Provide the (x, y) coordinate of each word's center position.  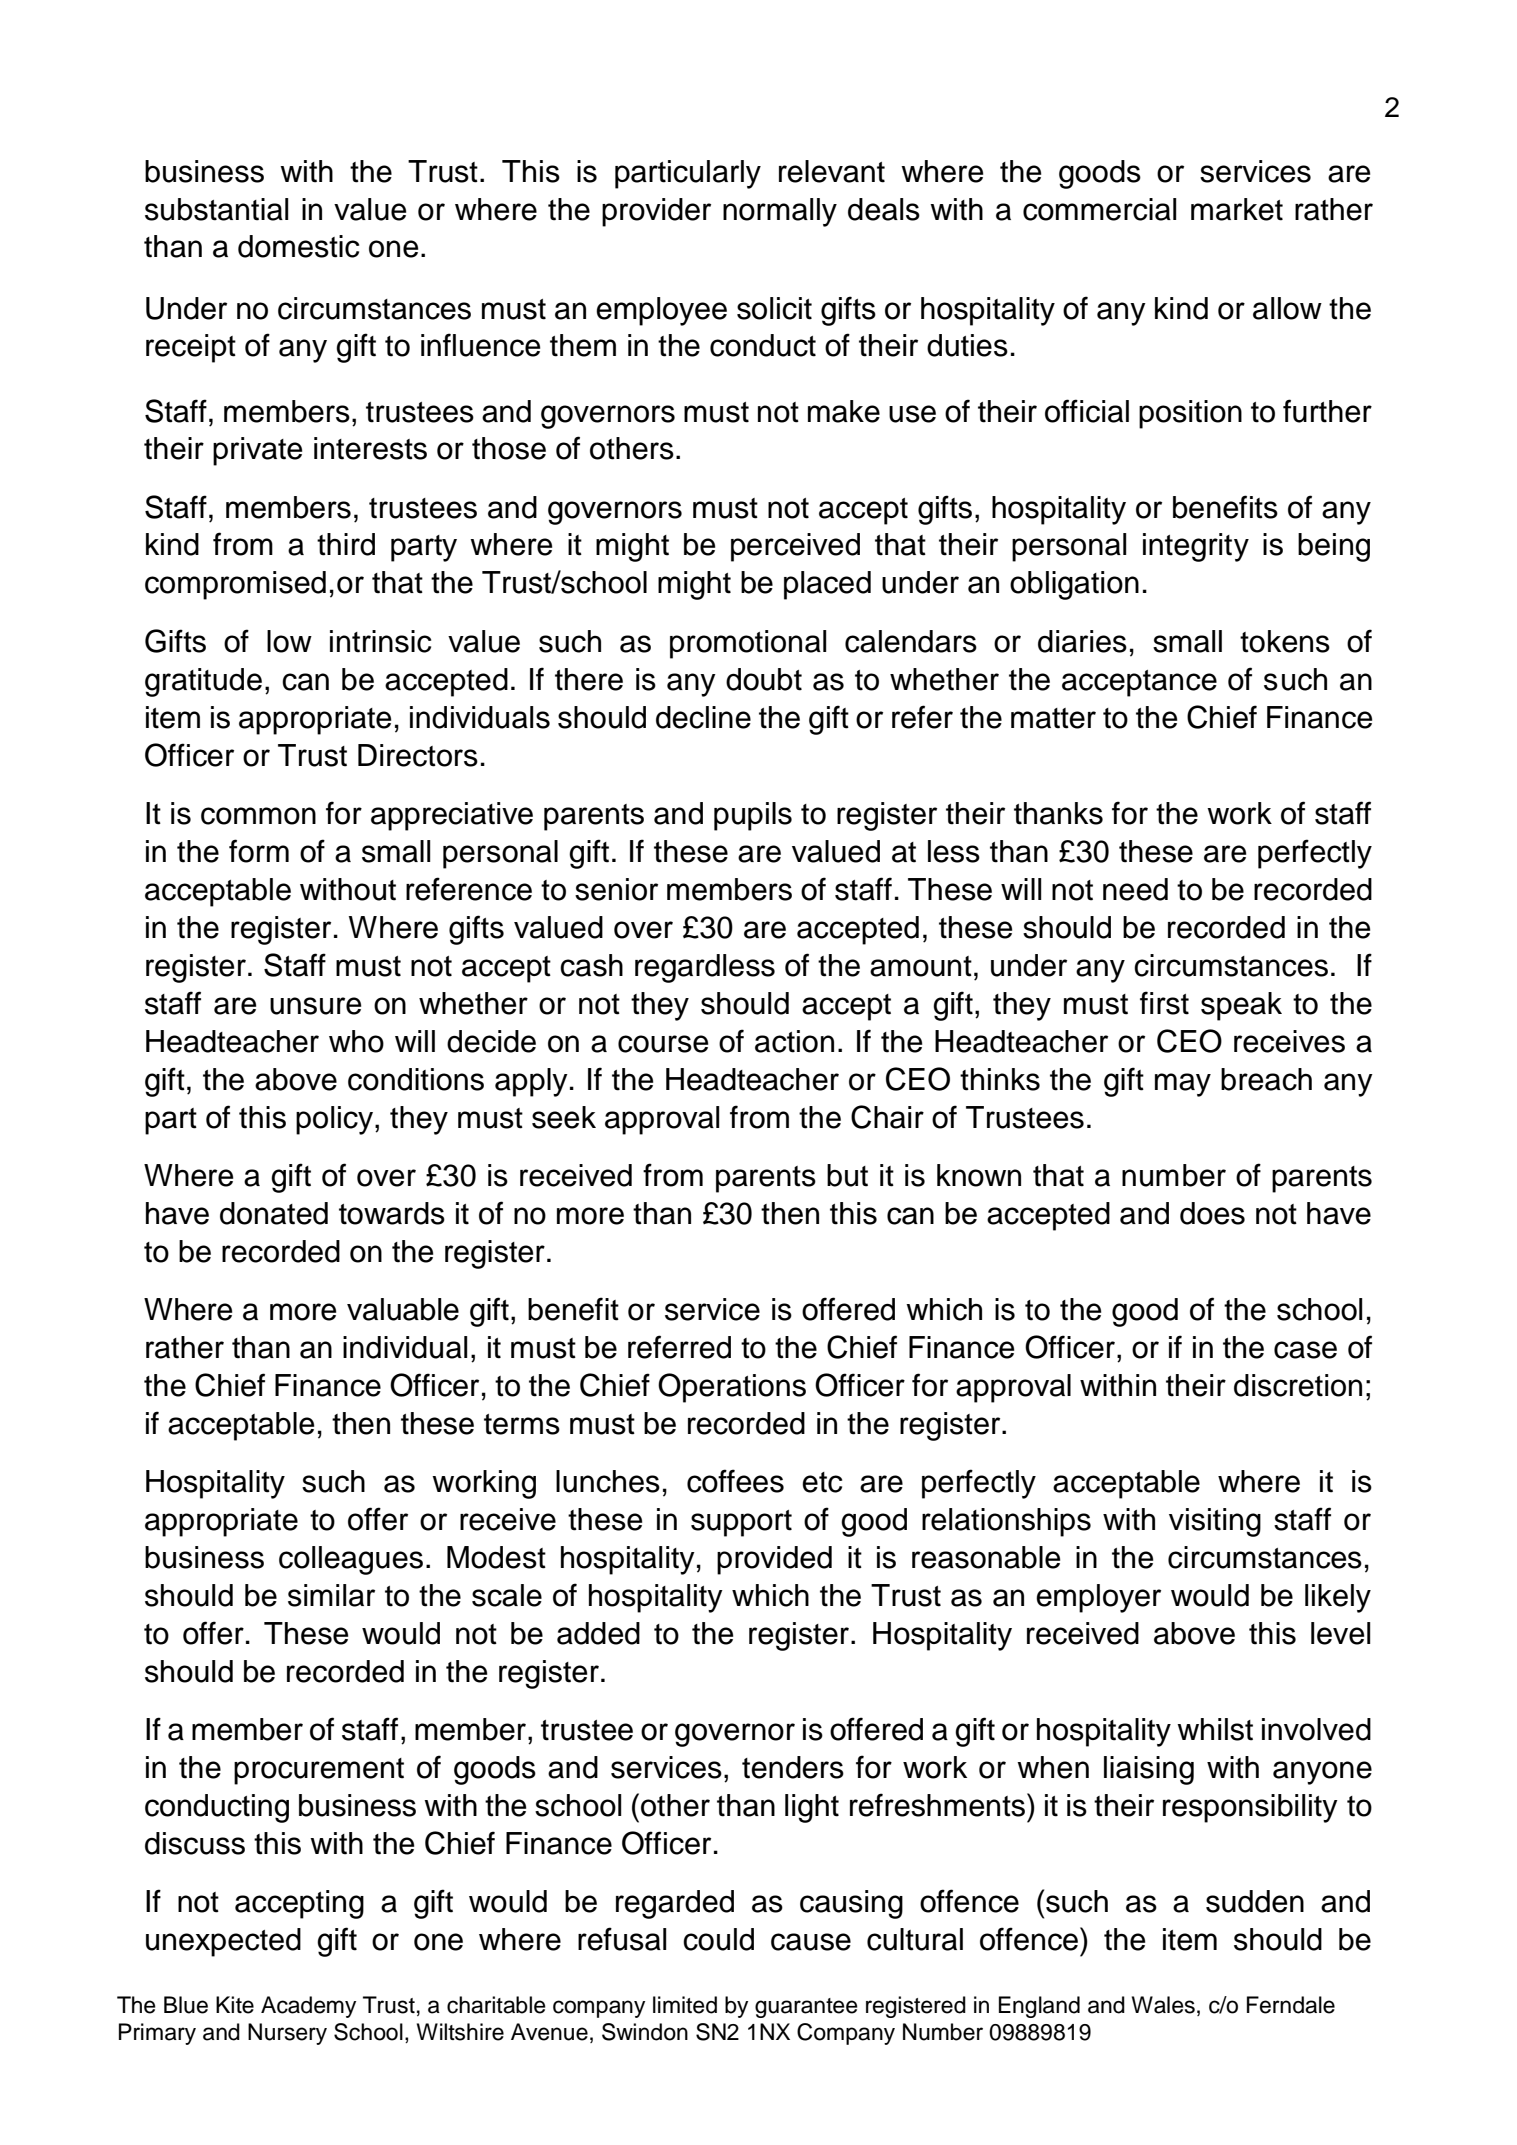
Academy (308, 2007)
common (258, 816)
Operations (732, 1388)
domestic (298, 246)
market (1237, 209)
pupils (753, 816)
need (1135, 889)
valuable (403, 1309)
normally (780, 212)
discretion (1298, 1385)
